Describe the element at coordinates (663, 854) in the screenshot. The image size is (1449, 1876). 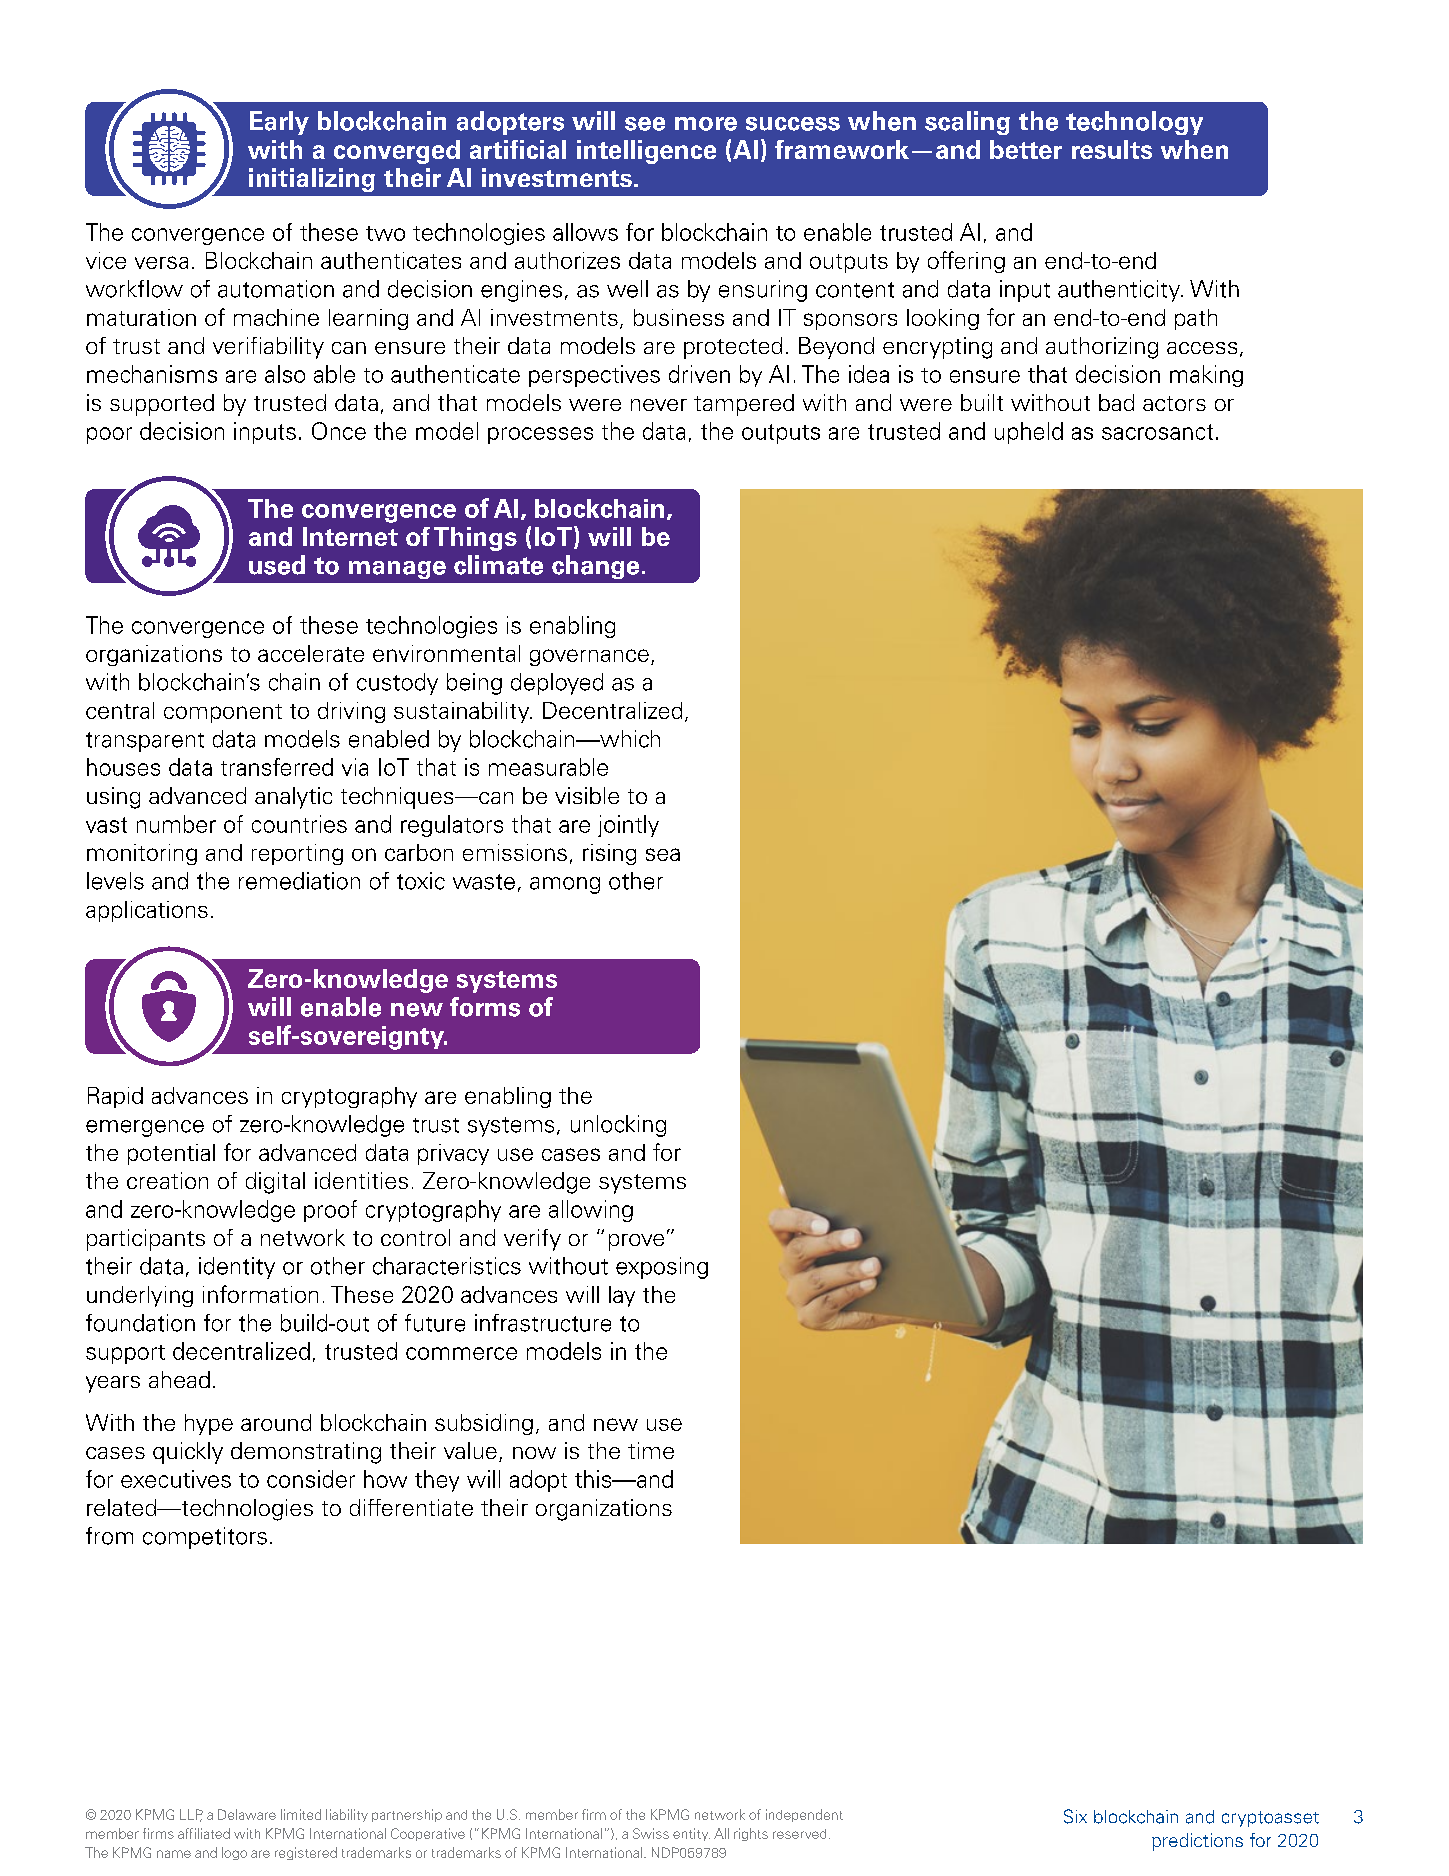
I see `sea` at that location.
